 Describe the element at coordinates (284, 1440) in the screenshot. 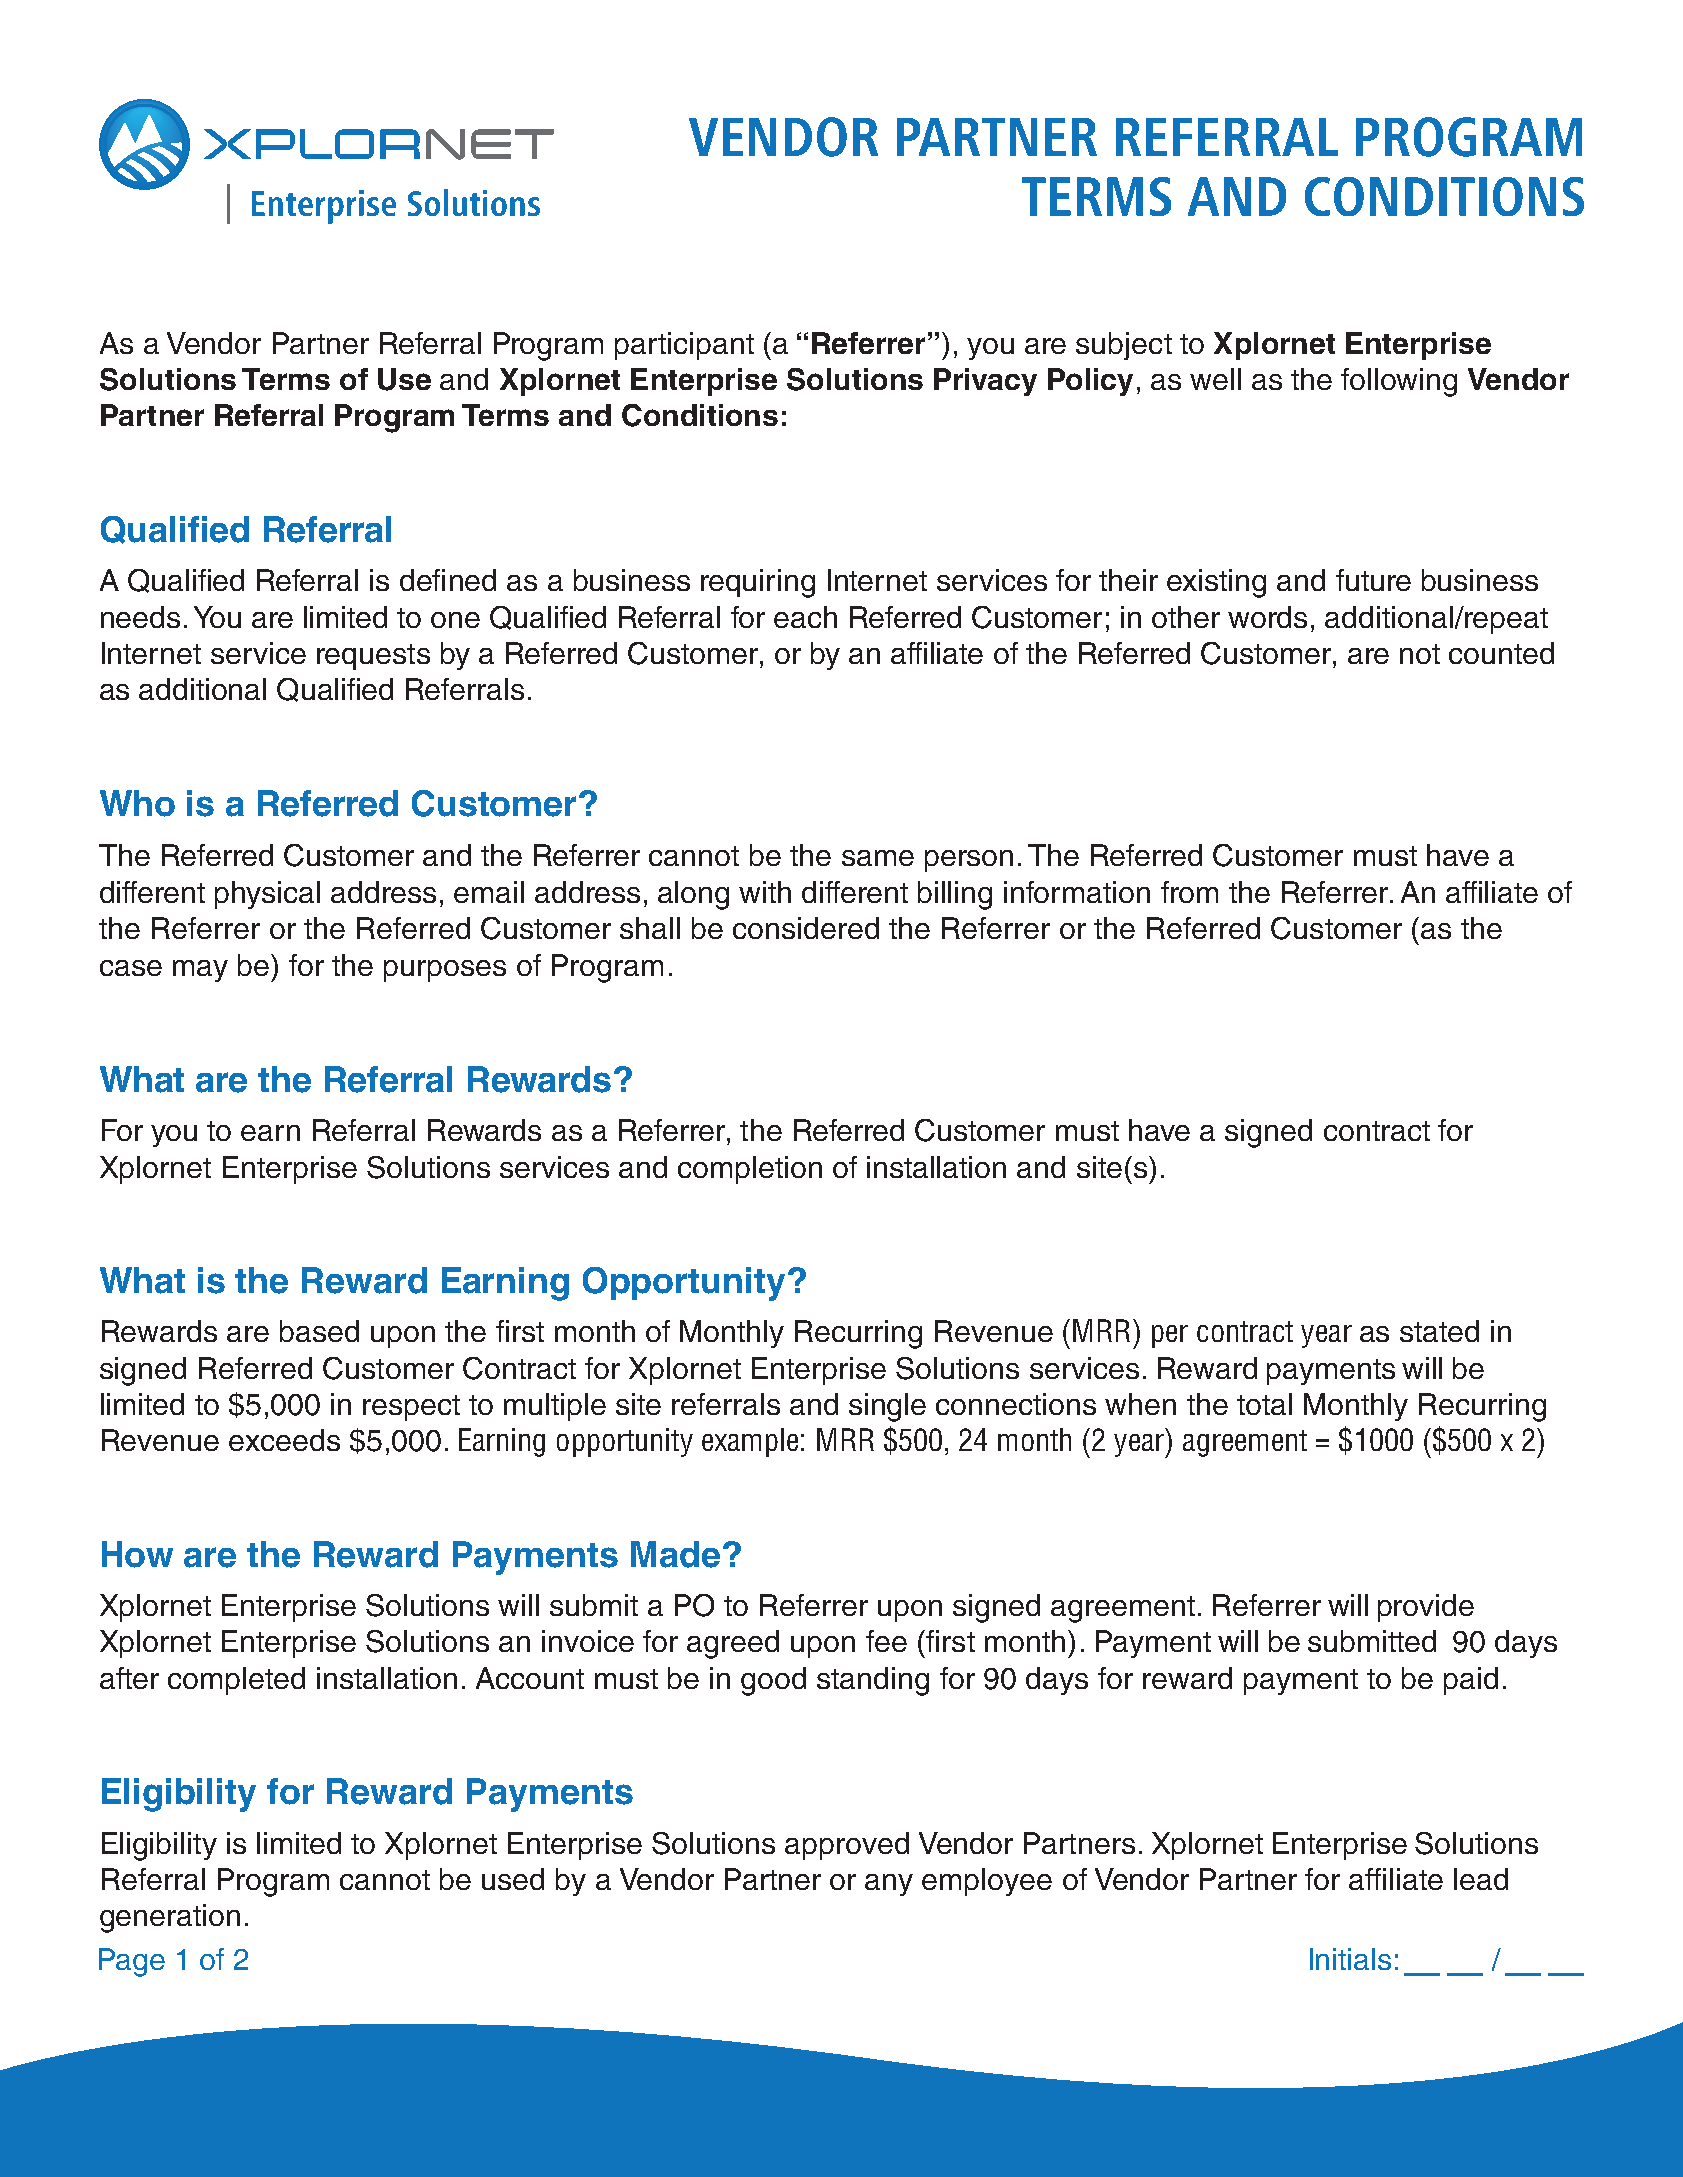

I see `exceeds` at that location.
